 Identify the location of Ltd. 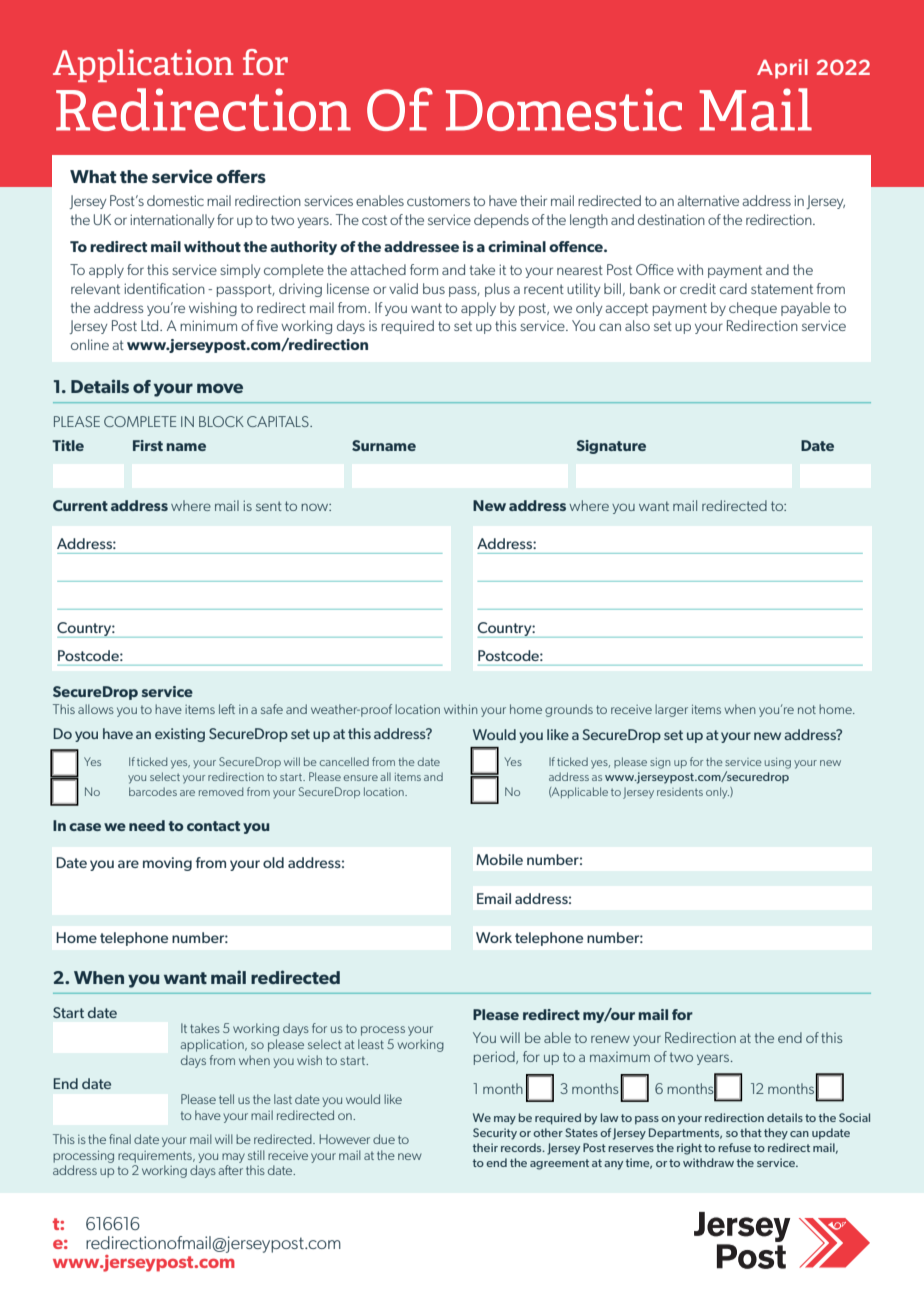
(151, 325).
